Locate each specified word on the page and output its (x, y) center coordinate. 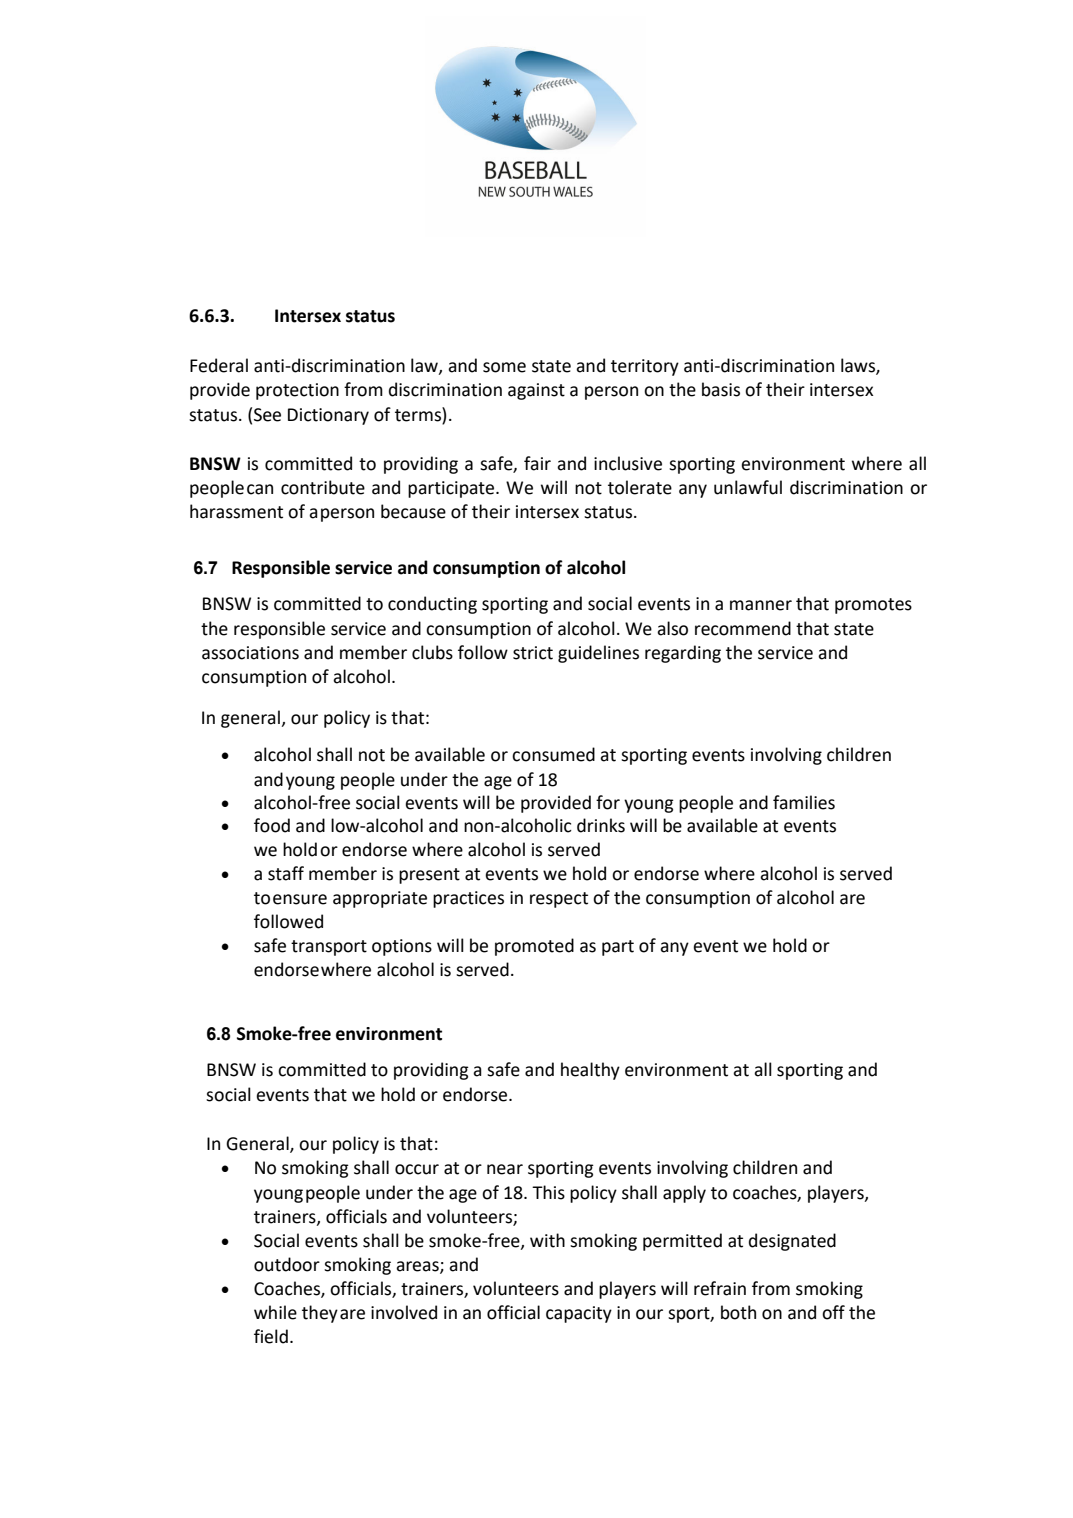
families (804, 802)
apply (684, 1194)
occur (417, 1169)
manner (761, 605)
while (275, 1312)
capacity (579, 1314)
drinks (601, 825)
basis (721, 389)
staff (286, 873)
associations (250, 653)
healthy (590, 1071)
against (536, 391)
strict (533, 653)
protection (297, 391)
